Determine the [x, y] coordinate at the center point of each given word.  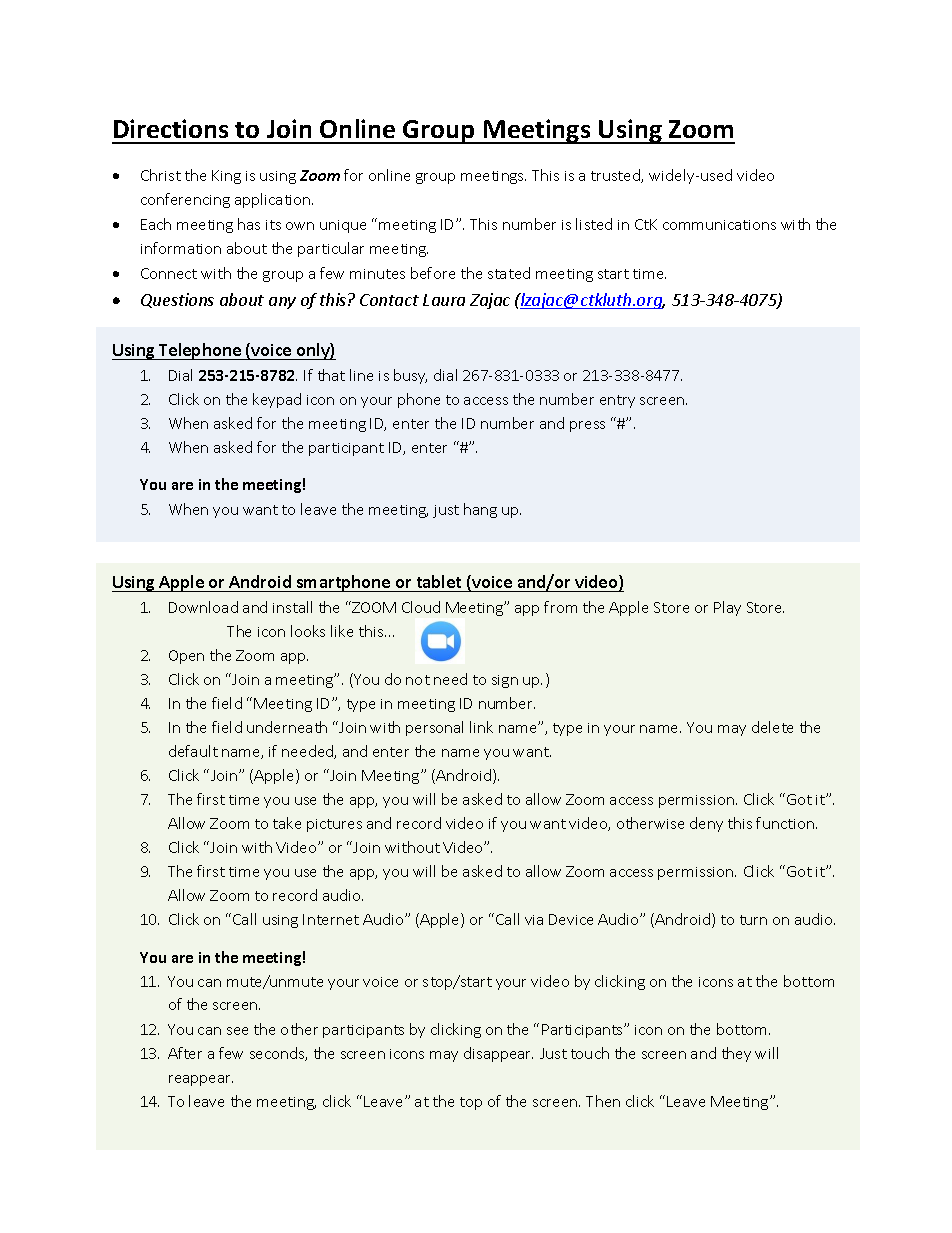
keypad [277, 400]
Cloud [421, 607]
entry [617, 401]
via [534, 920]
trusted [616, 176]
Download [203, 607]
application [274, 200]
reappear [201, 1080]
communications [719, 225]
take [287, 823]
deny [706, 824]
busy [410, 376]
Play [727, 608]
